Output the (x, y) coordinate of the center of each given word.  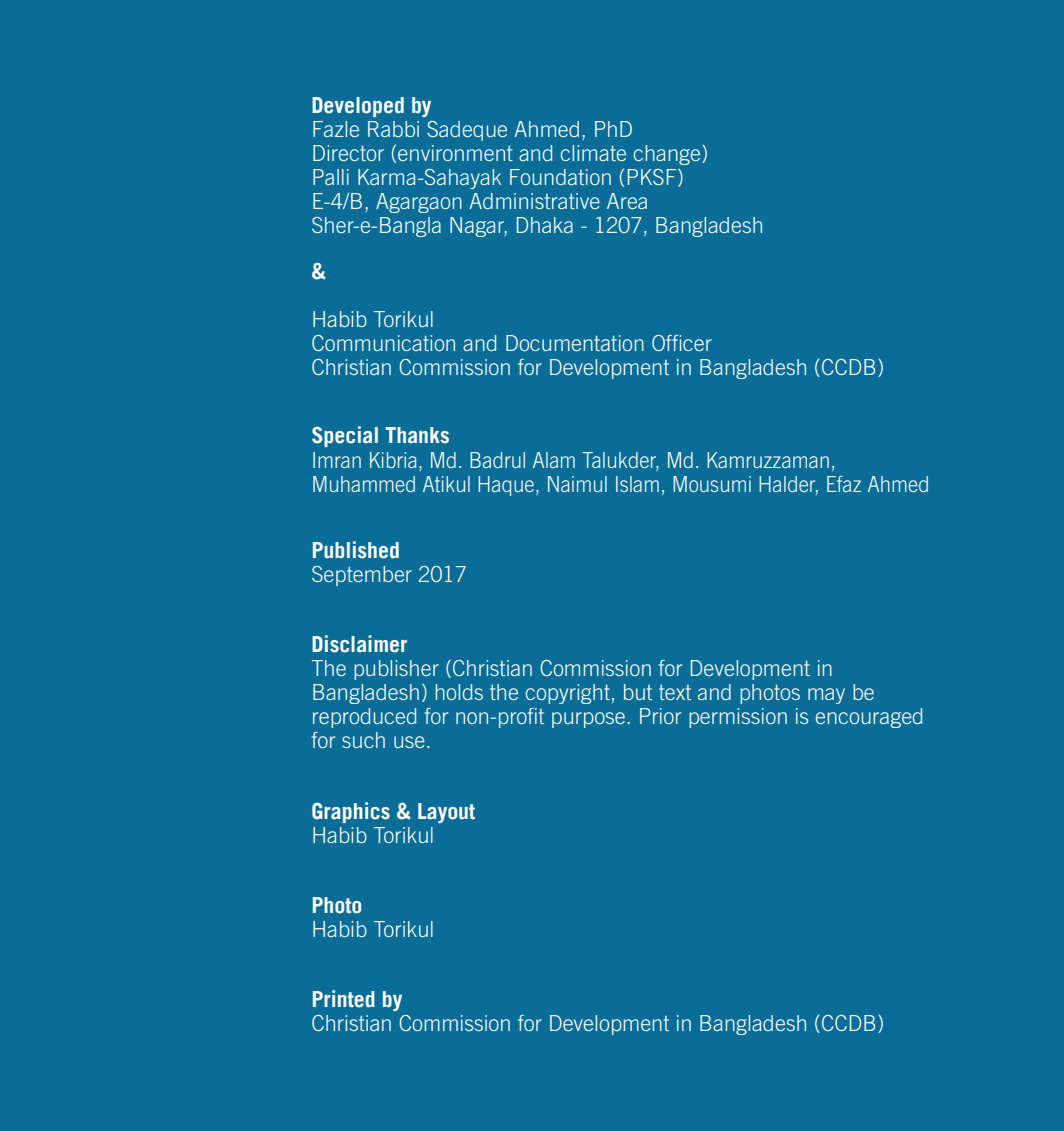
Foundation (560, 177)
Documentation (575, 343)
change (668, 155)
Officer (682, 343)
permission (738, 718)
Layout (446, 813)
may (826, 696)
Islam (637, 484)
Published (356, 550)
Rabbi (393, 129)
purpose (590, 720)
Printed (344, 999)
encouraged (869, 718)
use (409, 742)
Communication (383, 343)
